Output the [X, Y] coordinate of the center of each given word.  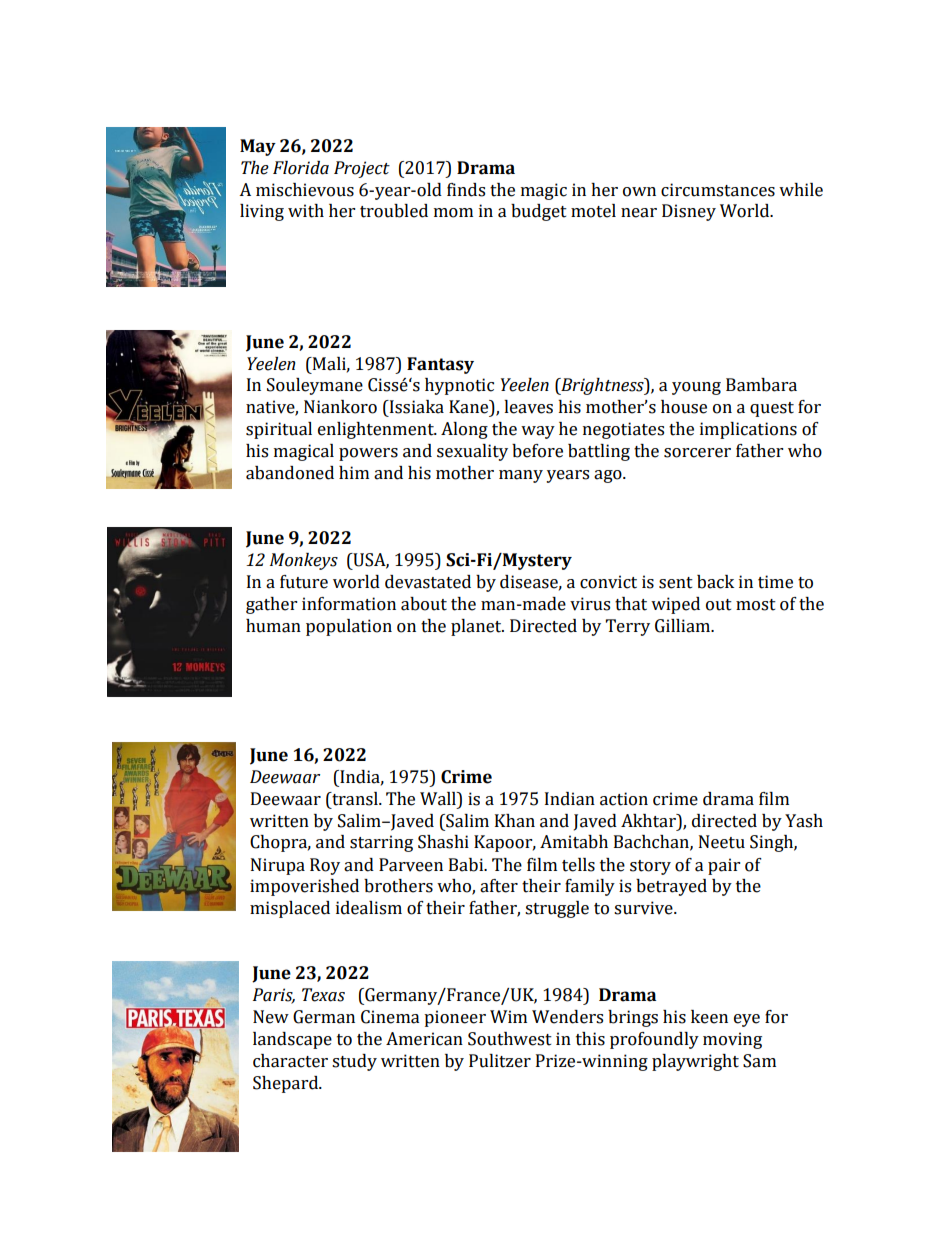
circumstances [718, 190]
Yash [804, 821]
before [537, 451]
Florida [301, 168]
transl [355, 799]
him [354, 472]
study [354, 1062]
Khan [515, 821]
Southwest [510, 1039]
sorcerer [697, 453]
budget [539, 212]
